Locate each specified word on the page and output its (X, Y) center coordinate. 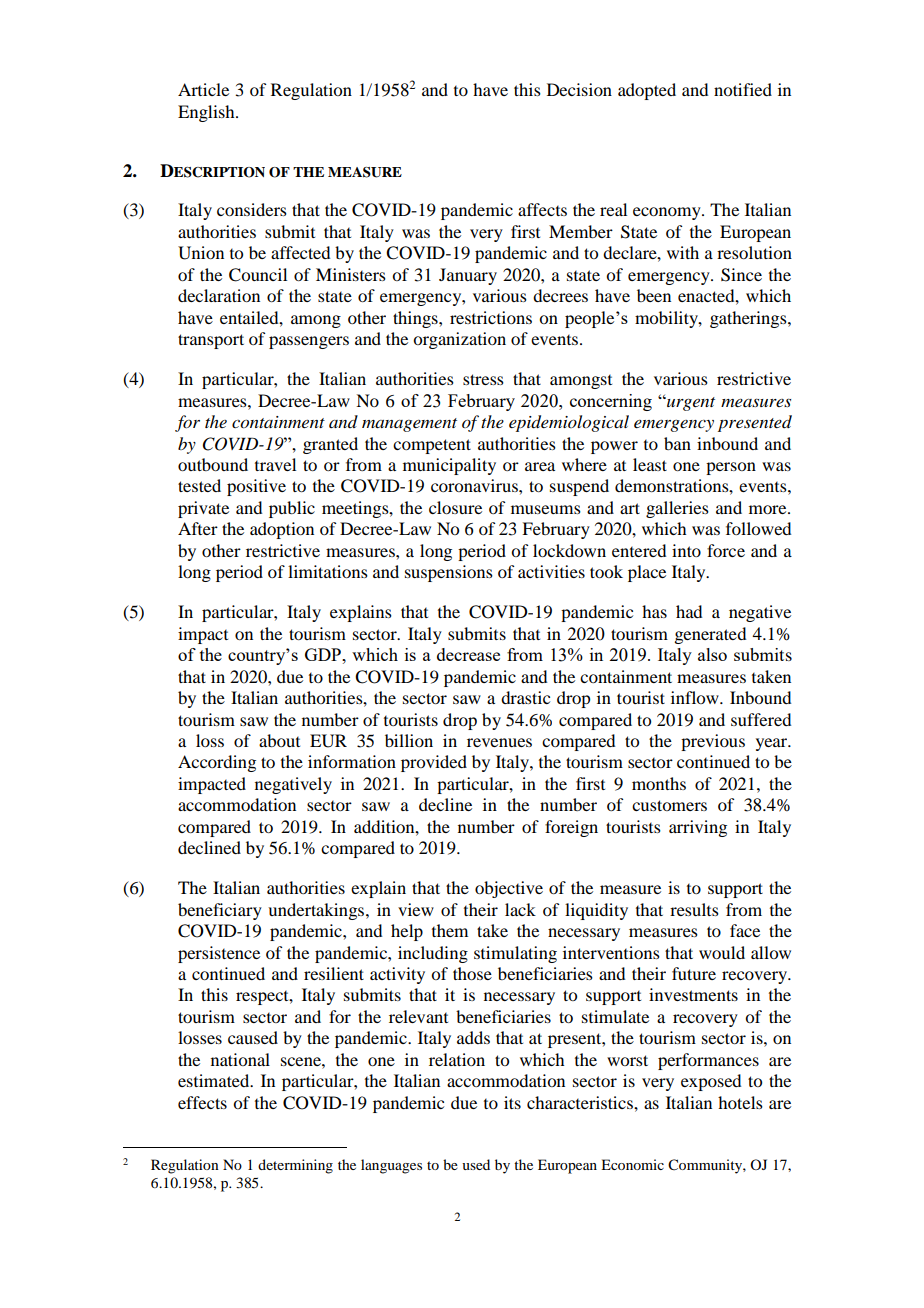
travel (275, 464)
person (731, 468)
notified (743, 89)
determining (295, 1166)
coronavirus (475, 485)
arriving (698, 828)
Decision (579, 89)
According (217, 763)
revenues (499, 742)
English (207, 113)
